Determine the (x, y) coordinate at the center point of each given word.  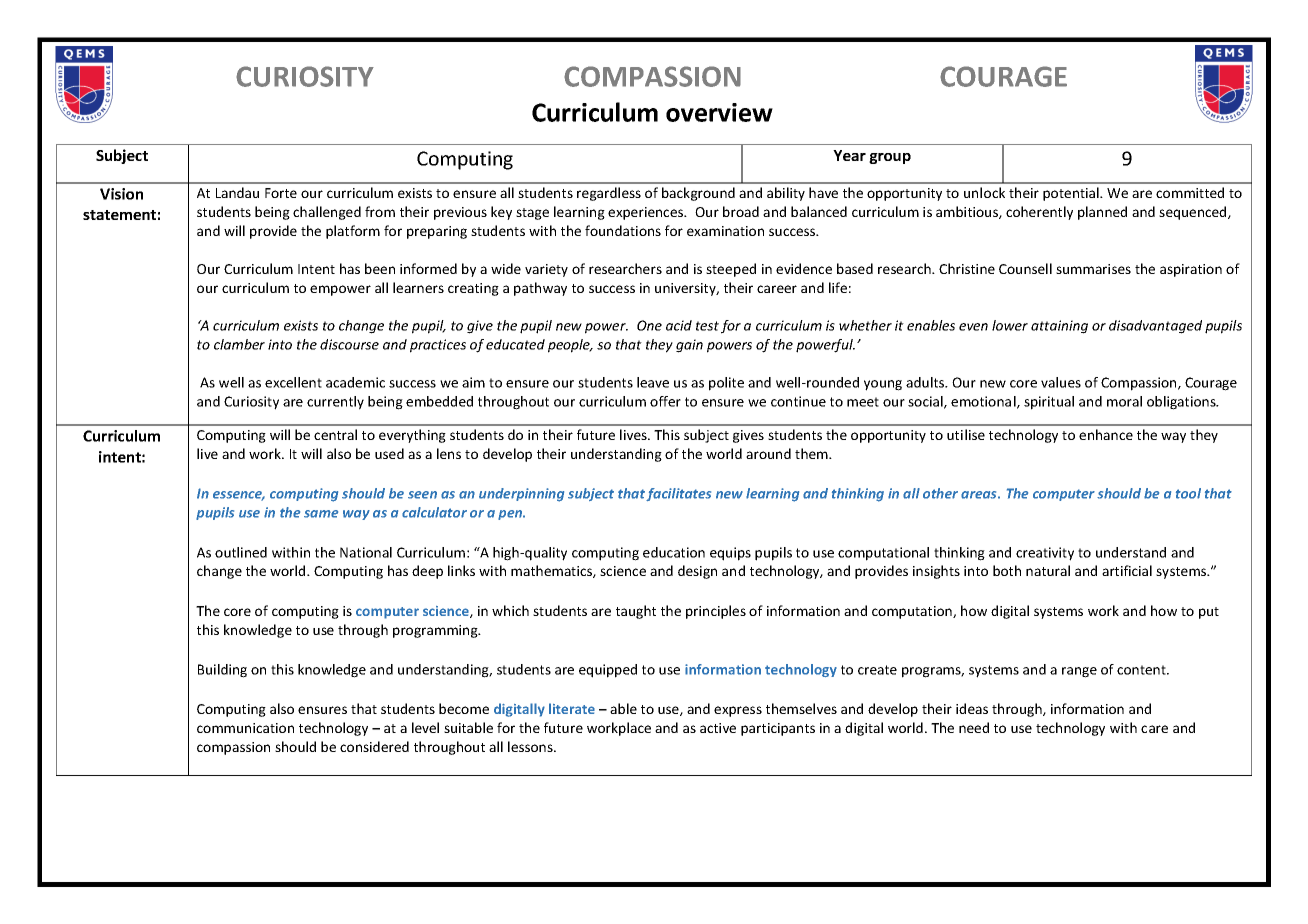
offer (665, 401)
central (335, 434)
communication (245, 728)
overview (719, 112)
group (890, 158)
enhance (1106, 434)
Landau (237, 192)
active (718, 728)
